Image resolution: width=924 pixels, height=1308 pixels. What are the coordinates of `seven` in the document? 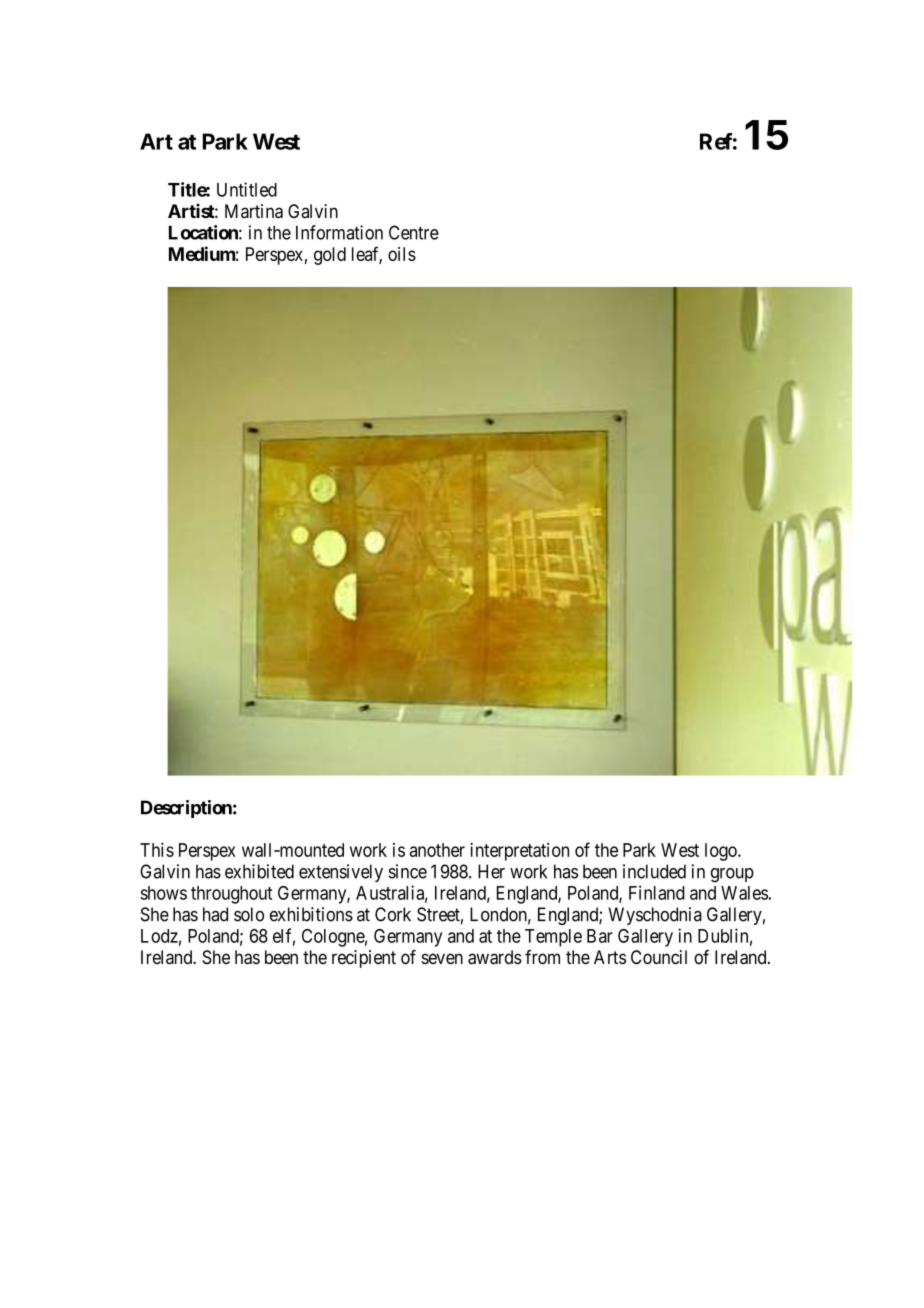 It's located at (442, 958).
